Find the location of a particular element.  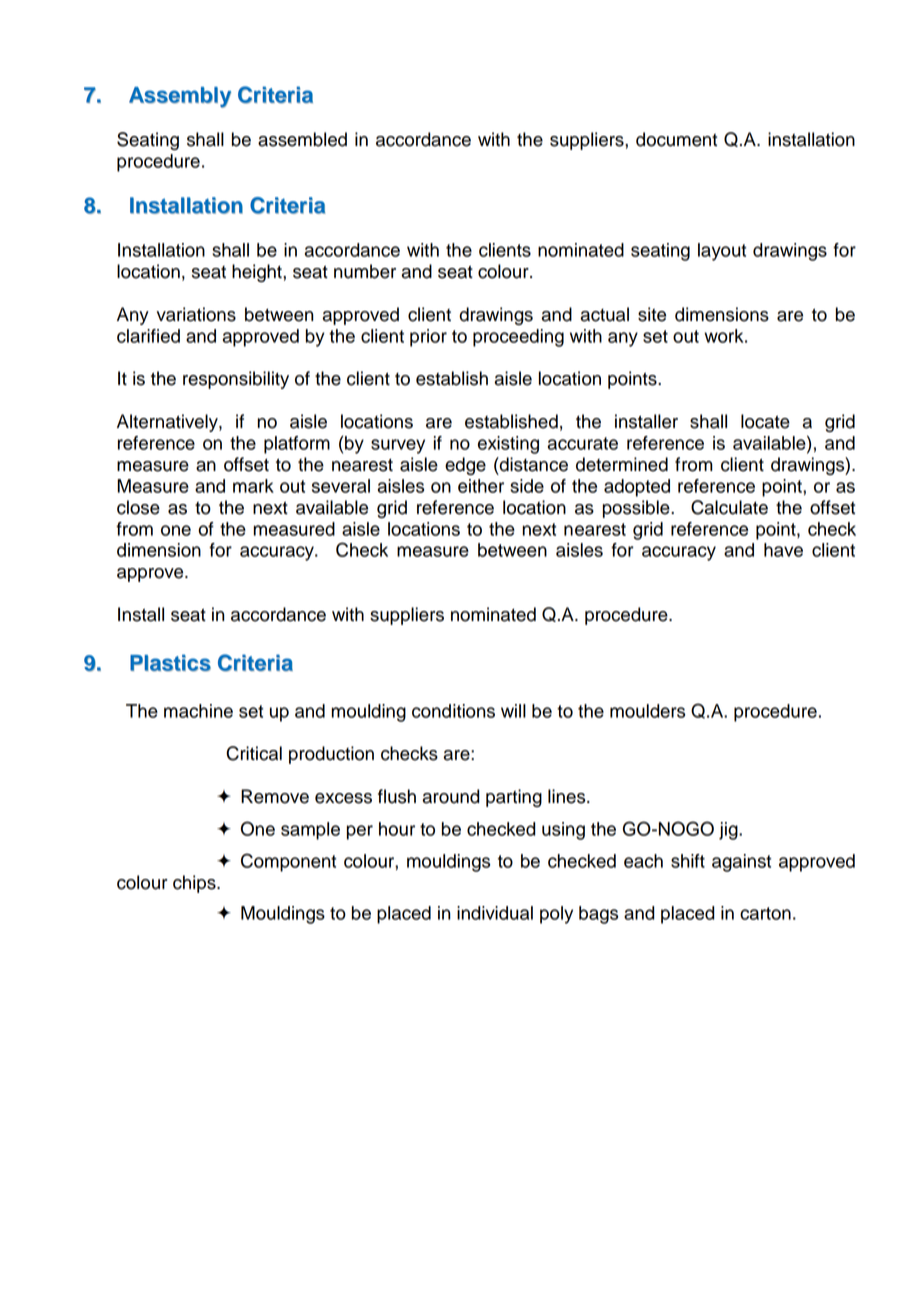

document is located at coordinates (676, 139).
